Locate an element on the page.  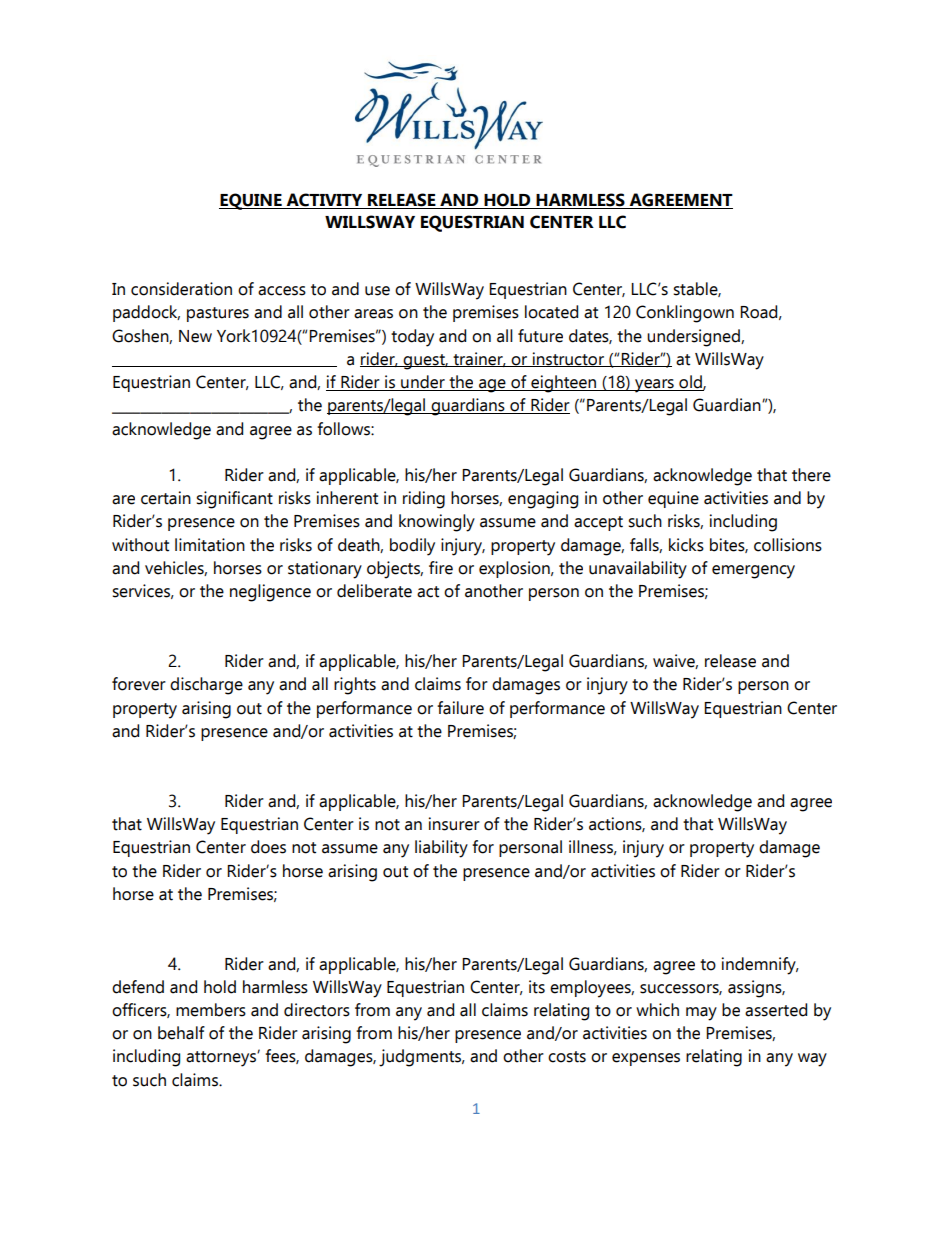
negligence is located at coordinates (270, 593).
